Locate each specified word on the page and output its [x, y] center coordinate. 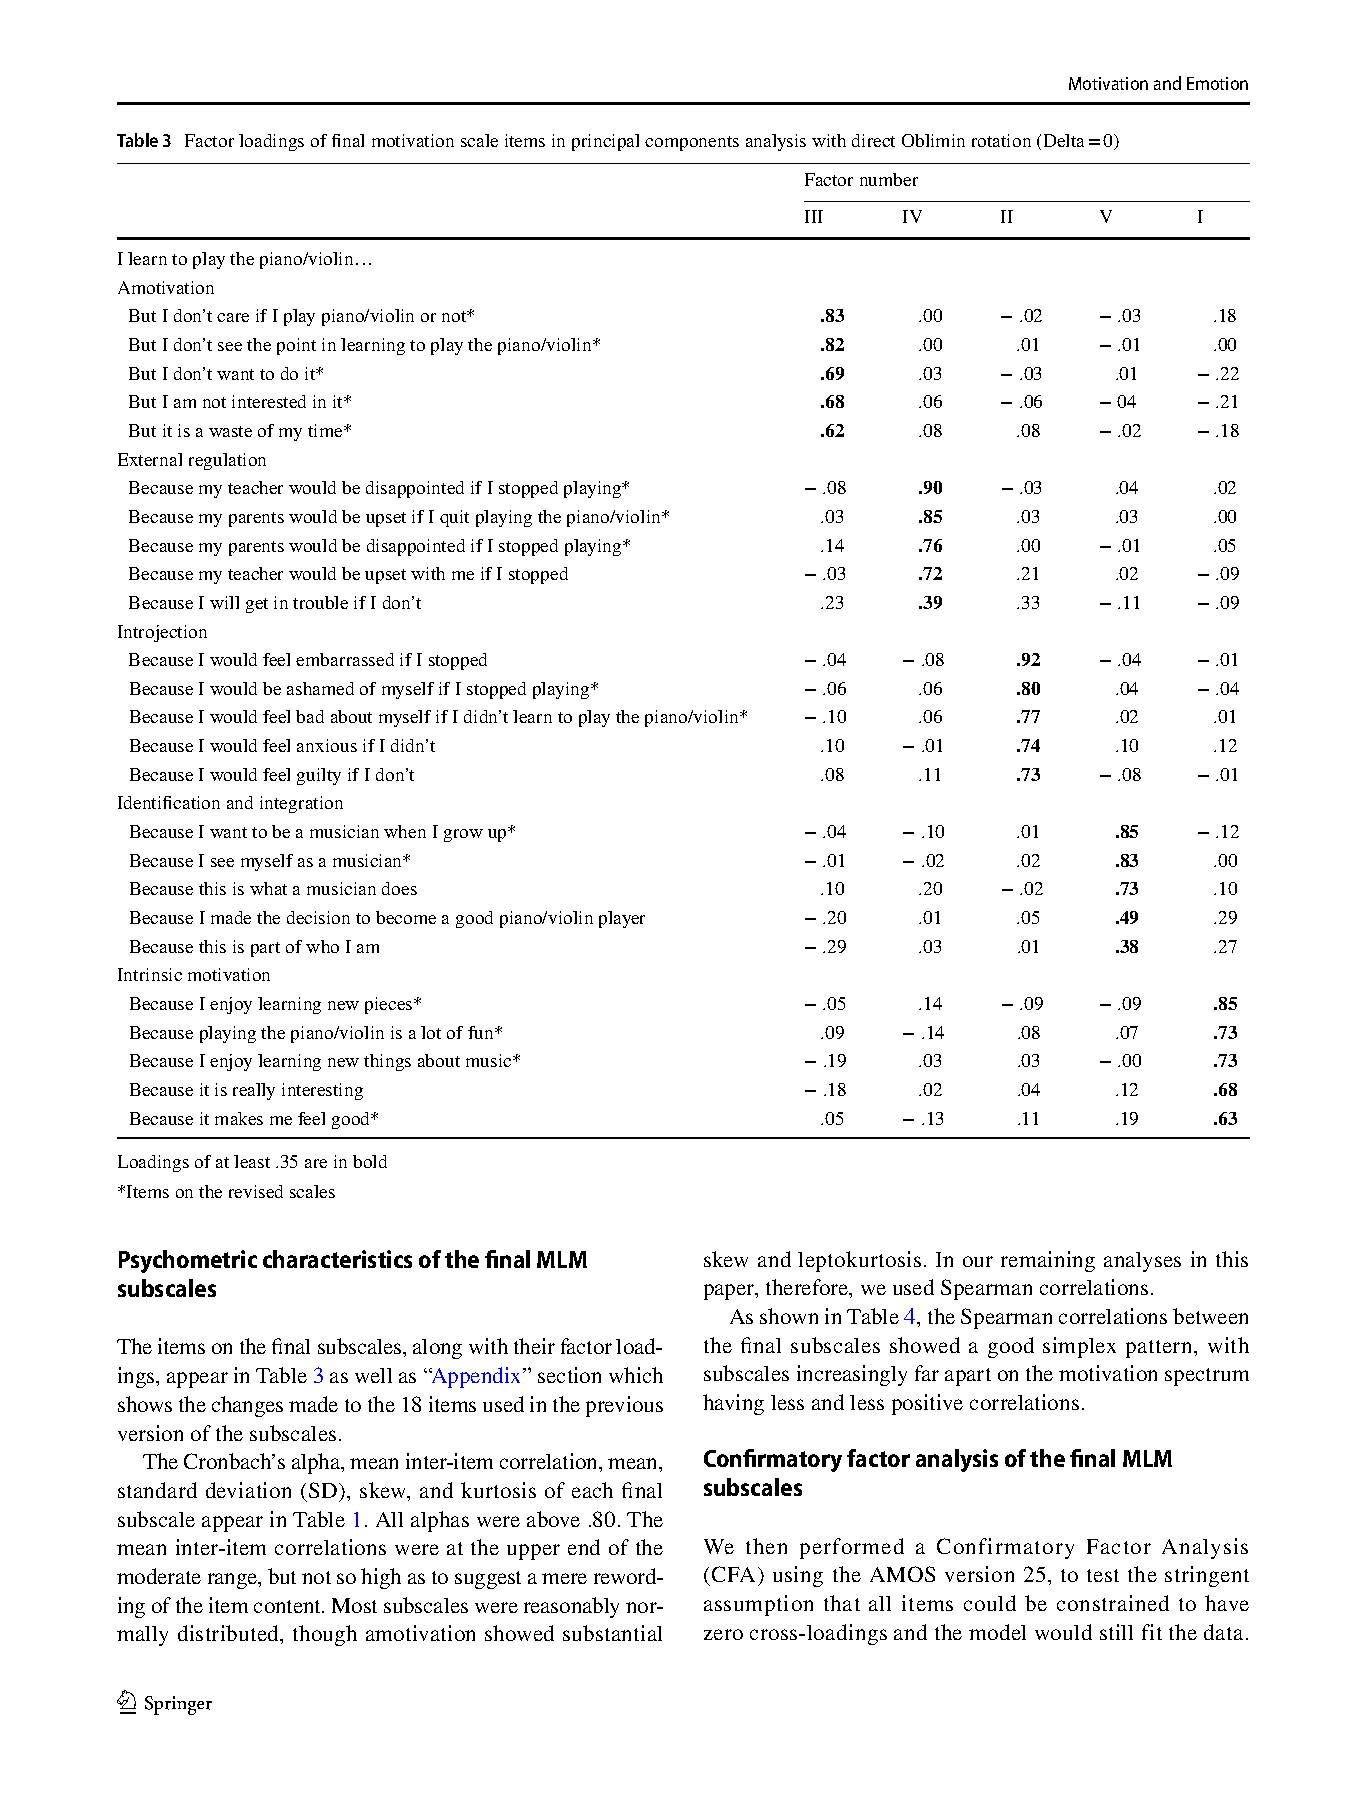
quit [454, 518]
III [814, 216]
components [692, 143]
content [288, 1606]
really [254, 1091]
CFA [734, 1576]
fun [482, 1032]
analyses [1142, 1262]
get [257, 605]
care [233, 317]
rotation [1001, 140]
